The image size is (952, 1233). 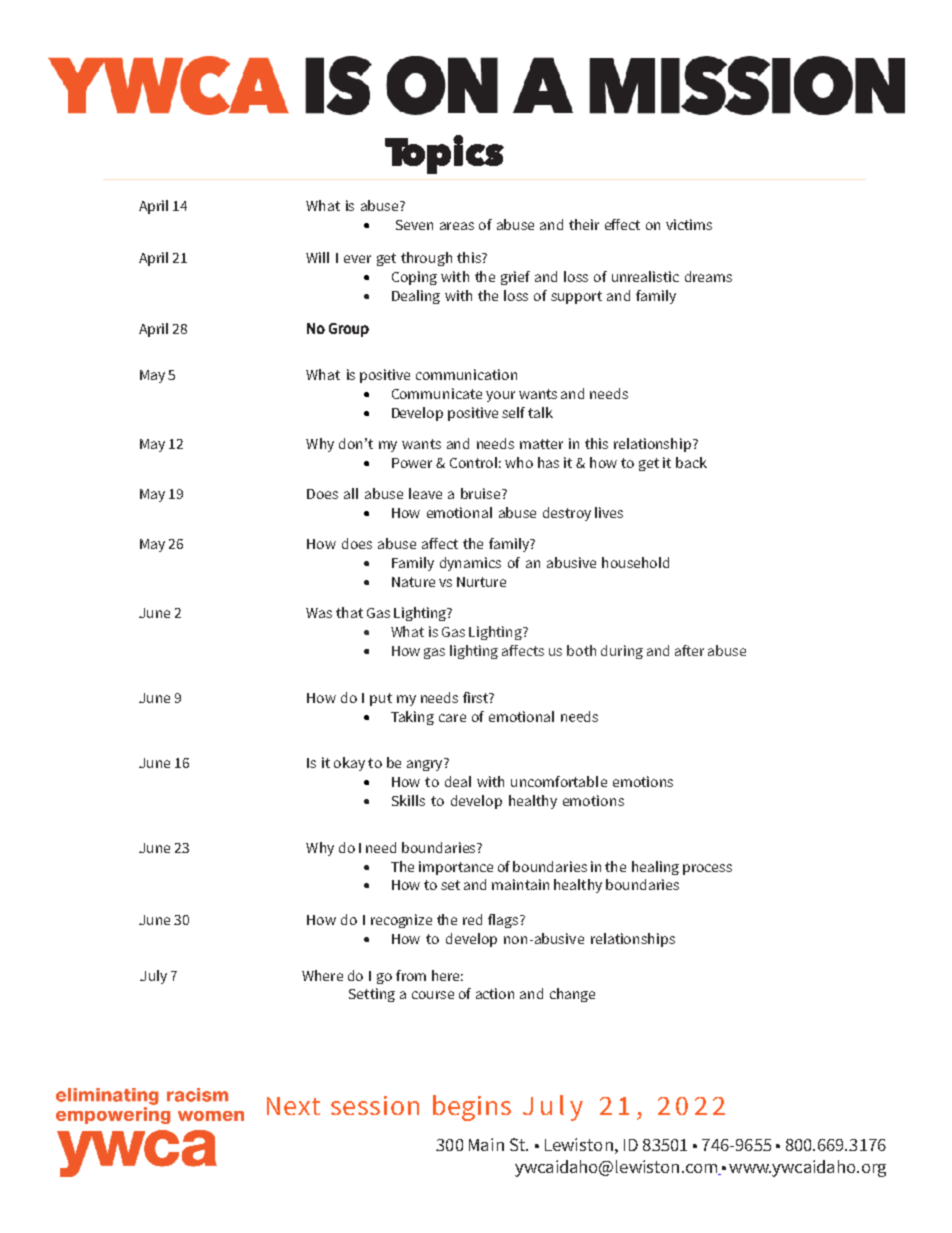 What do you see at coordinates (153, 977) in the document?
I see `July` at bounding box center [153, 977].
